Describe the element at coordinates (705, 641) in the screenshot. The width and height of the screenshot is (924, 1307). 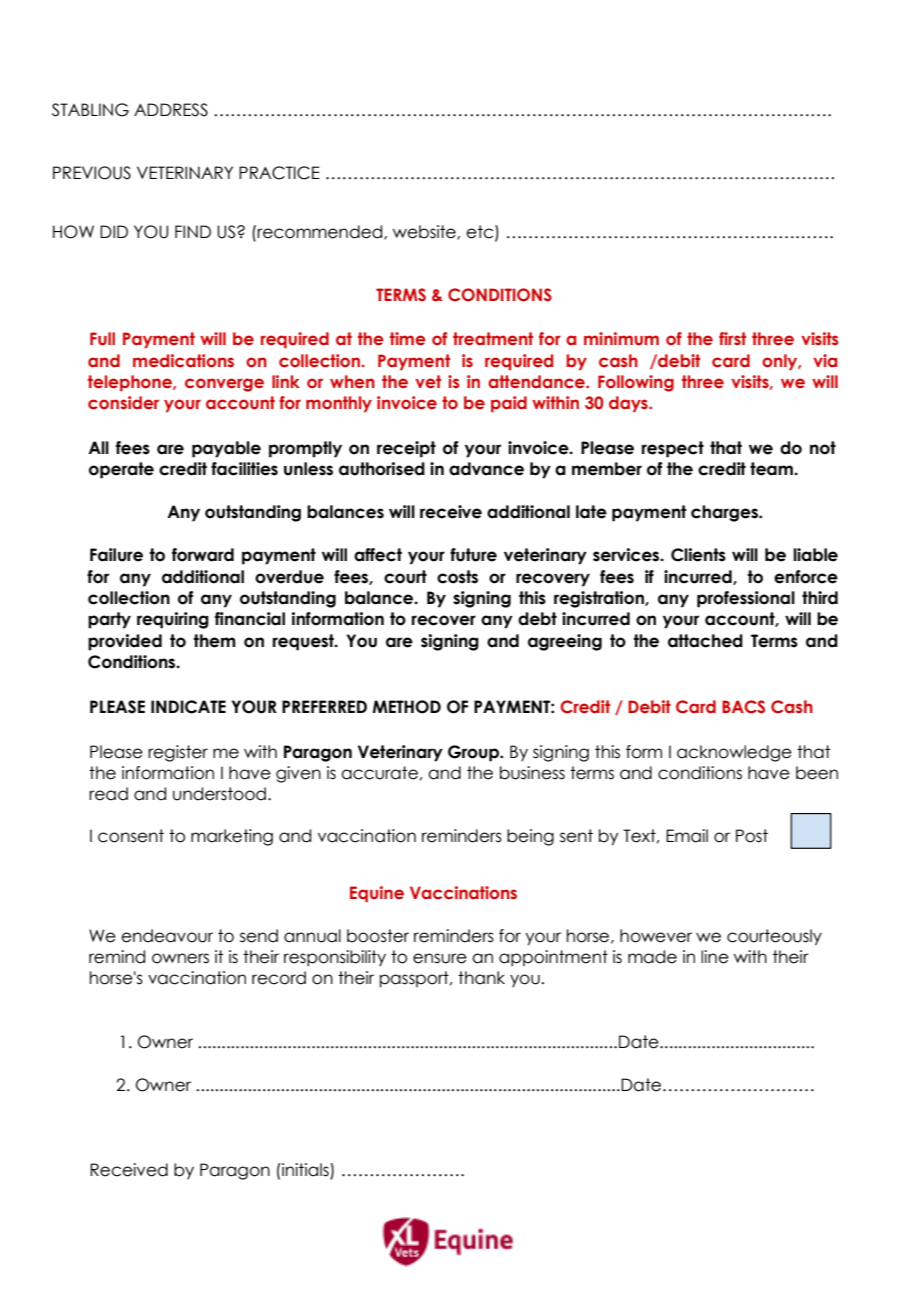
I see `attached` at that location.
